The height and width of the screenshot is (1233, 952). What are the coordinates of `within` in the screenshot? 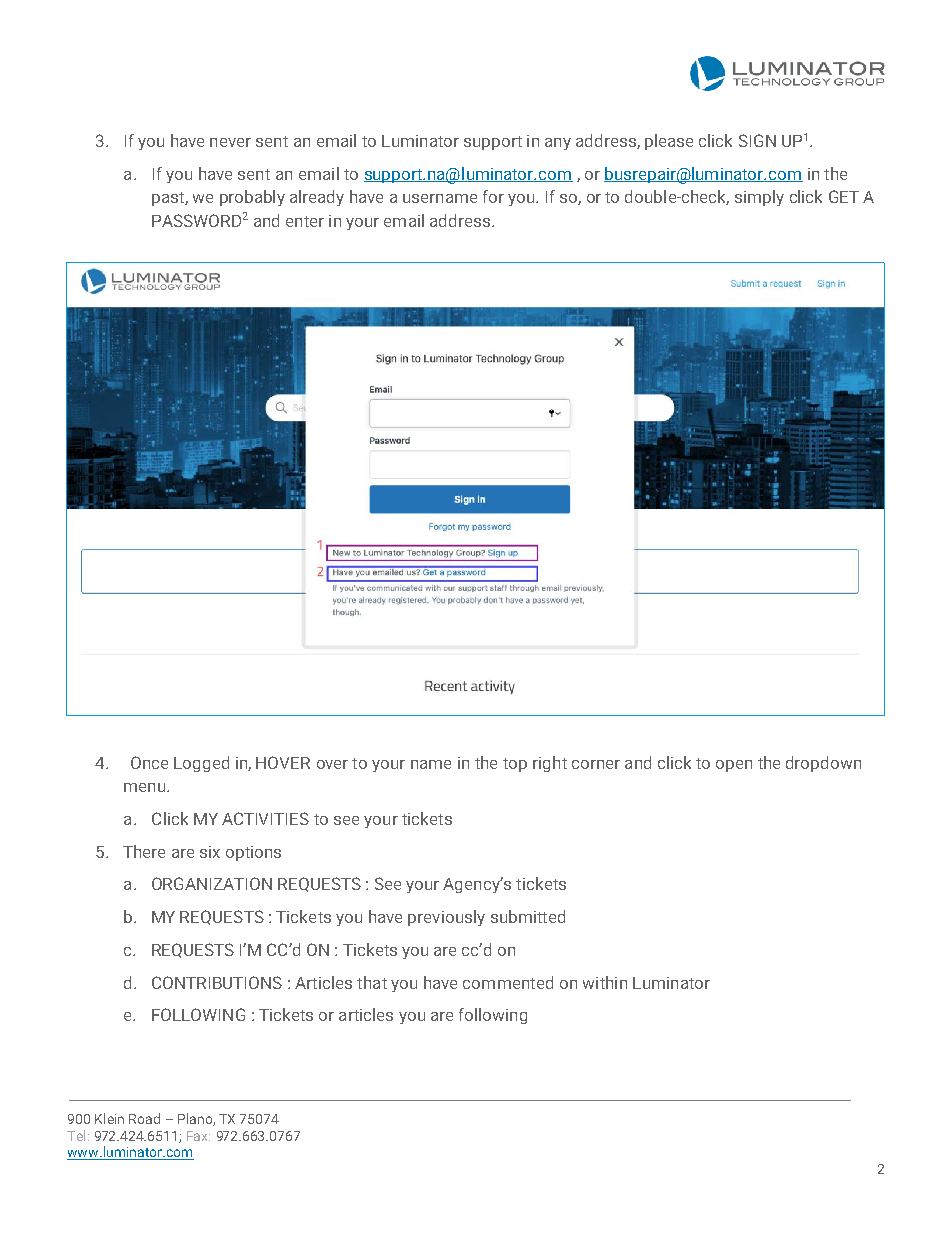 It's located at (605, 982).
